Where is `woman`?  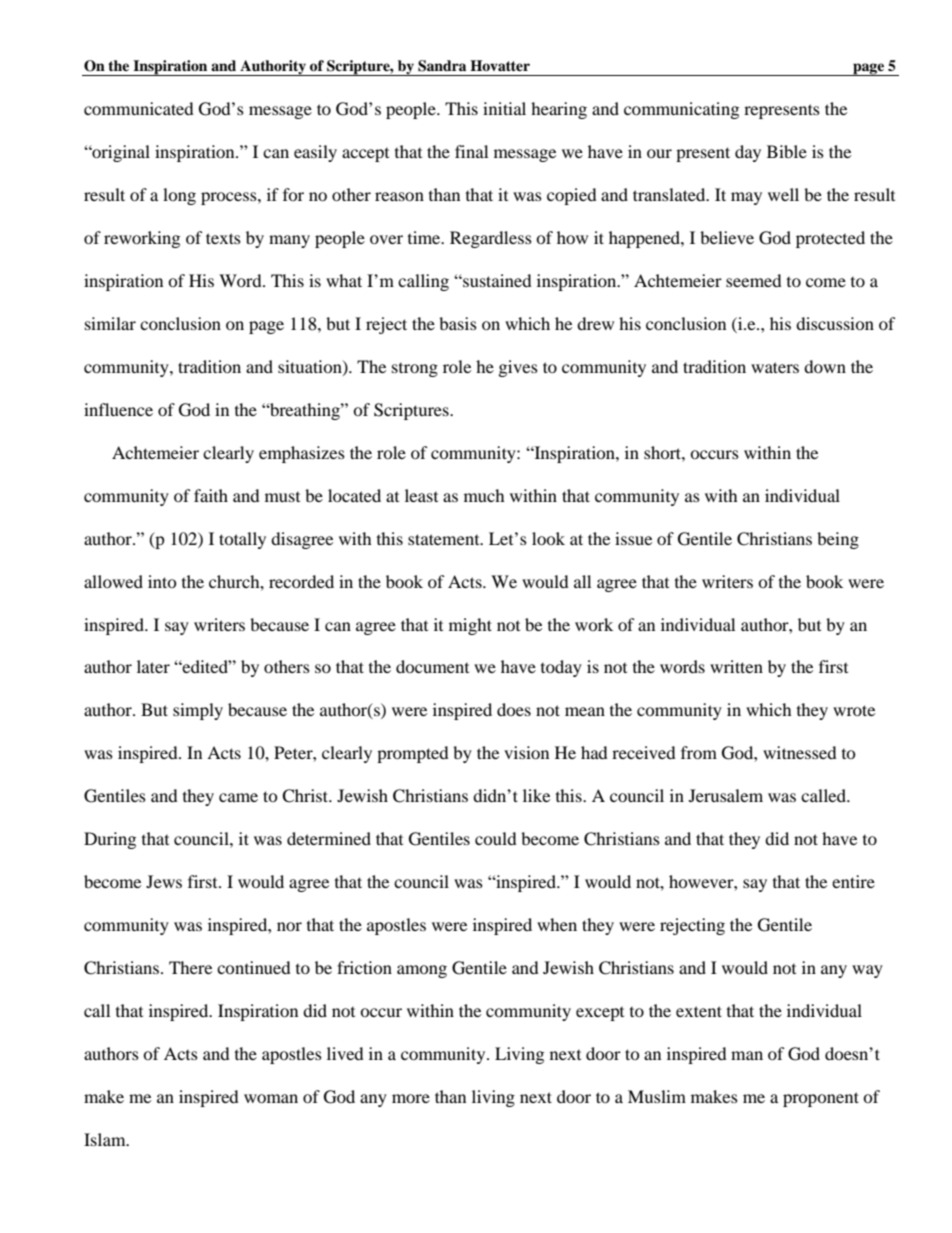
woman is located at coordinates (271, 1098).
